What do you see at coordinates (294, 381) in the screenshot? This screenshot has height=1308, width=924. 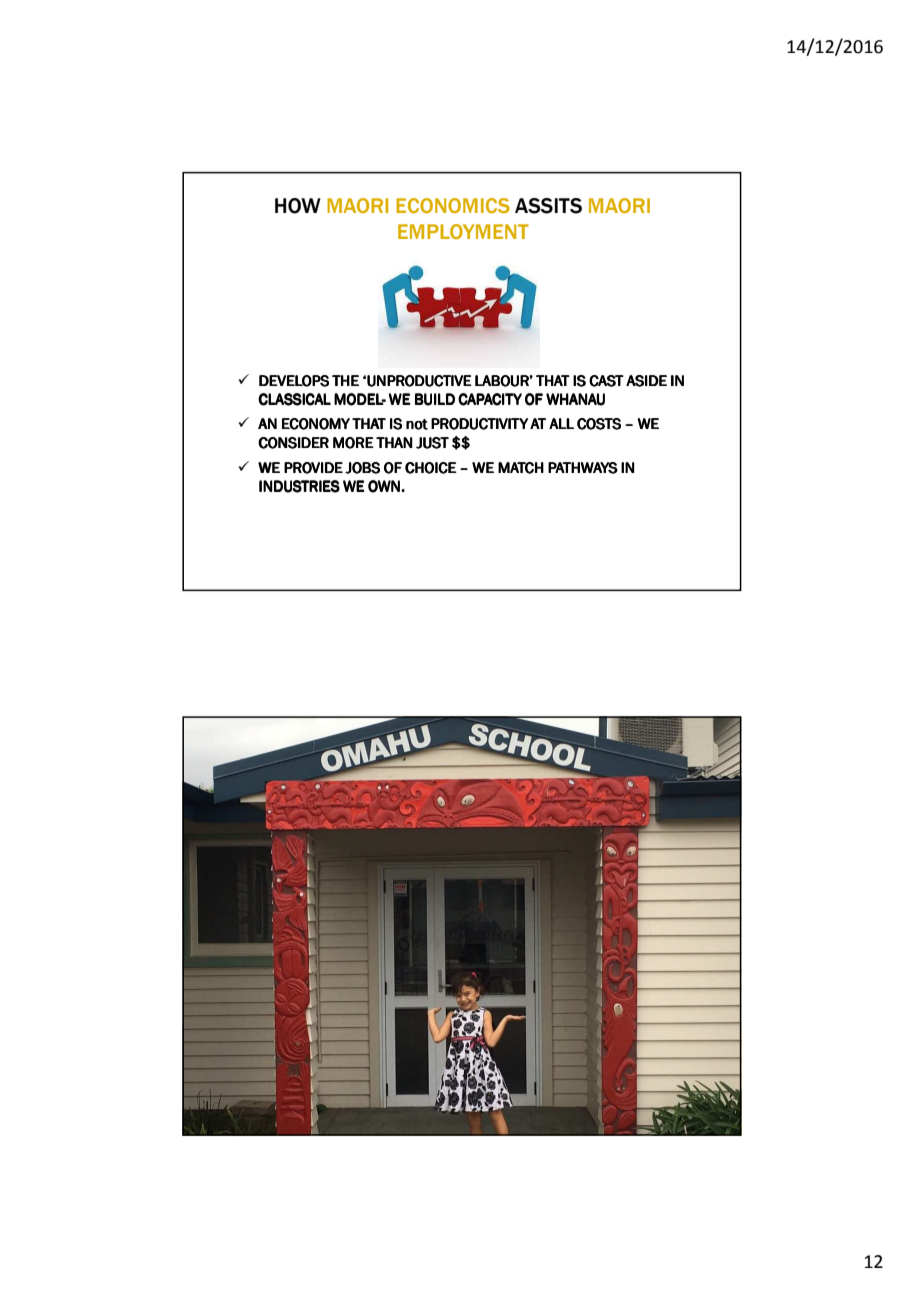 I see `DEVELOPS` at bounding box center [294, 381].
